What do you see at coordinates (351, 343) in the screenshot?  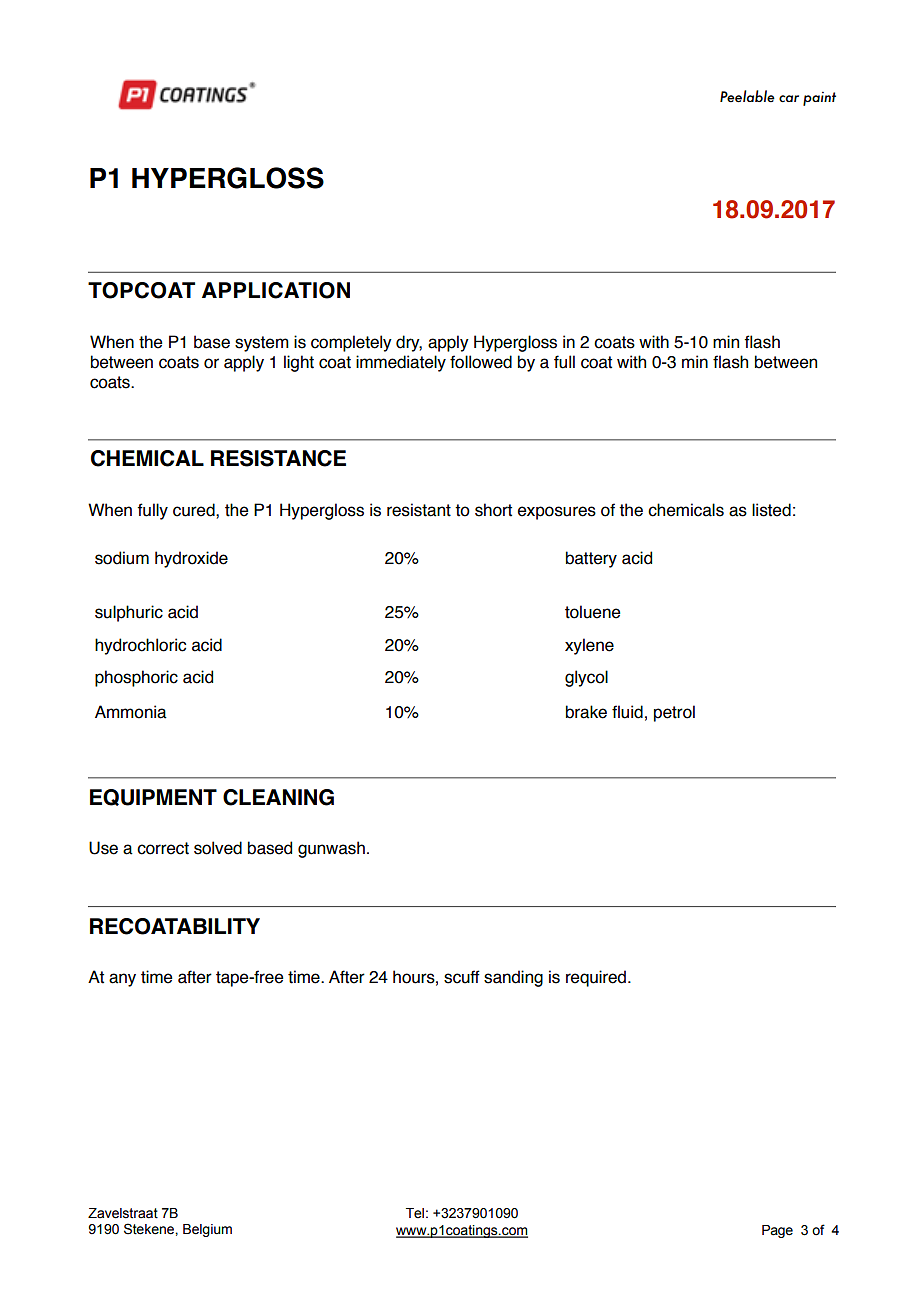 I see `completely` at bounding box center [351, 343].
